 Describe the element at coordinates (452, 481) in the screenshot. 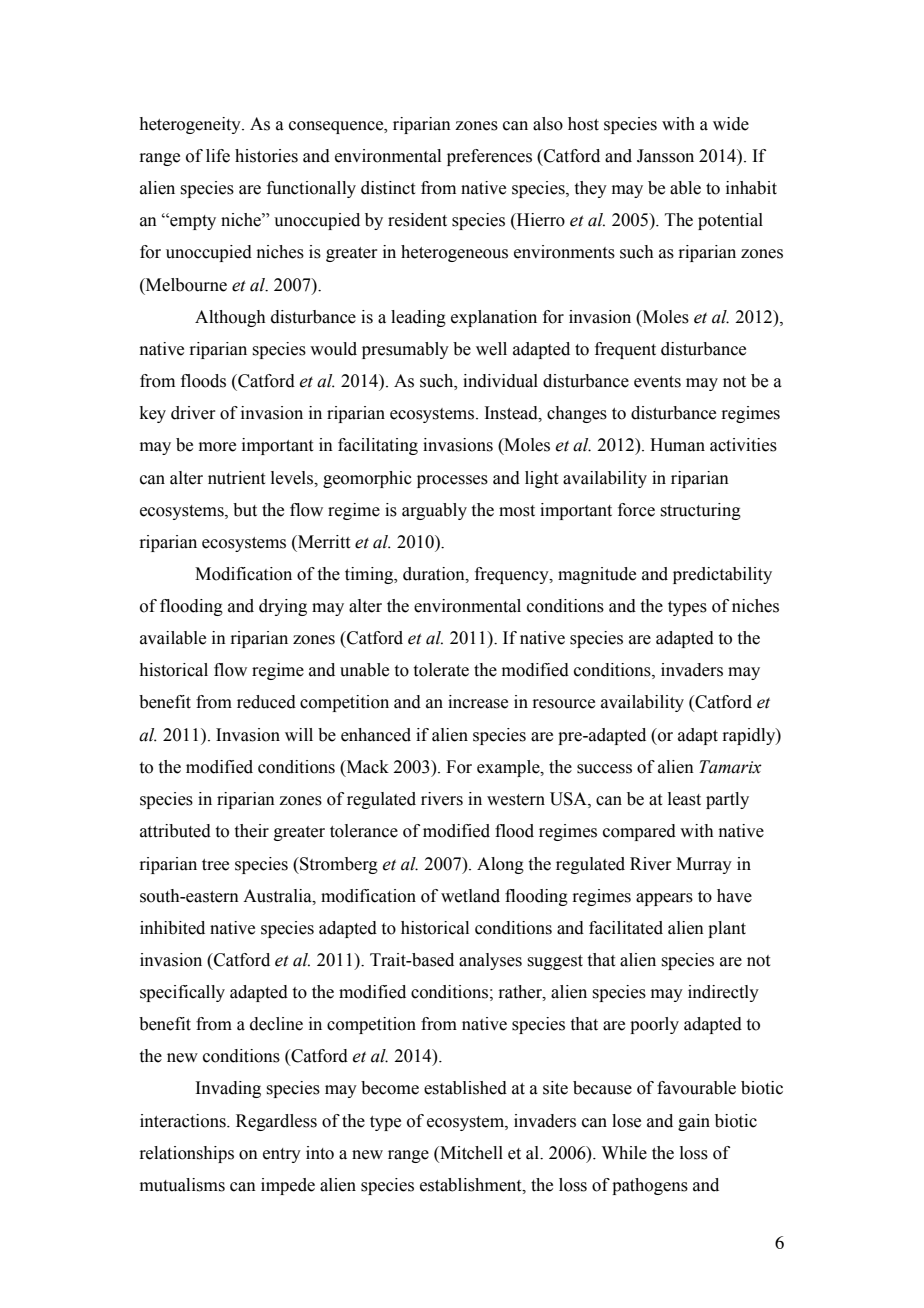

I see `processes` at that location.
